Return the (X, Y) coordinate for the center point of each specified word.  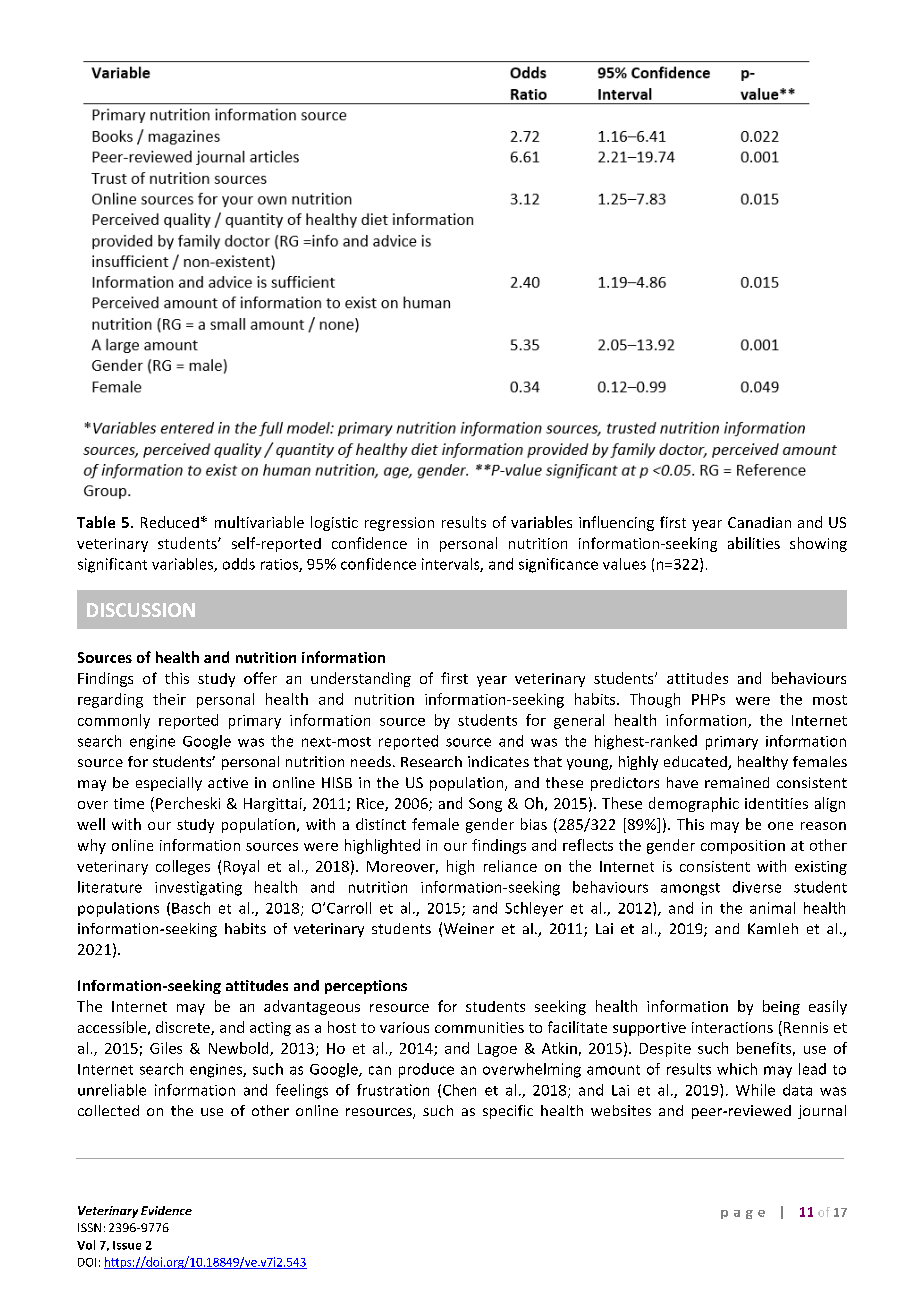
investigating (198, 888)
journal (822, 1112)
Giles (166, 1048)
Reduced (170, 522)
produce (426, 1070)
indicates (498, 761)
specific (508, 1112)
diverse (757, 887)
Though (655, 700)
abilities (754, 543)
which (737, 1069)
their (169, 699)
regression (399, 524)
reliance (510, 866)
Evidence (166, 1210)
